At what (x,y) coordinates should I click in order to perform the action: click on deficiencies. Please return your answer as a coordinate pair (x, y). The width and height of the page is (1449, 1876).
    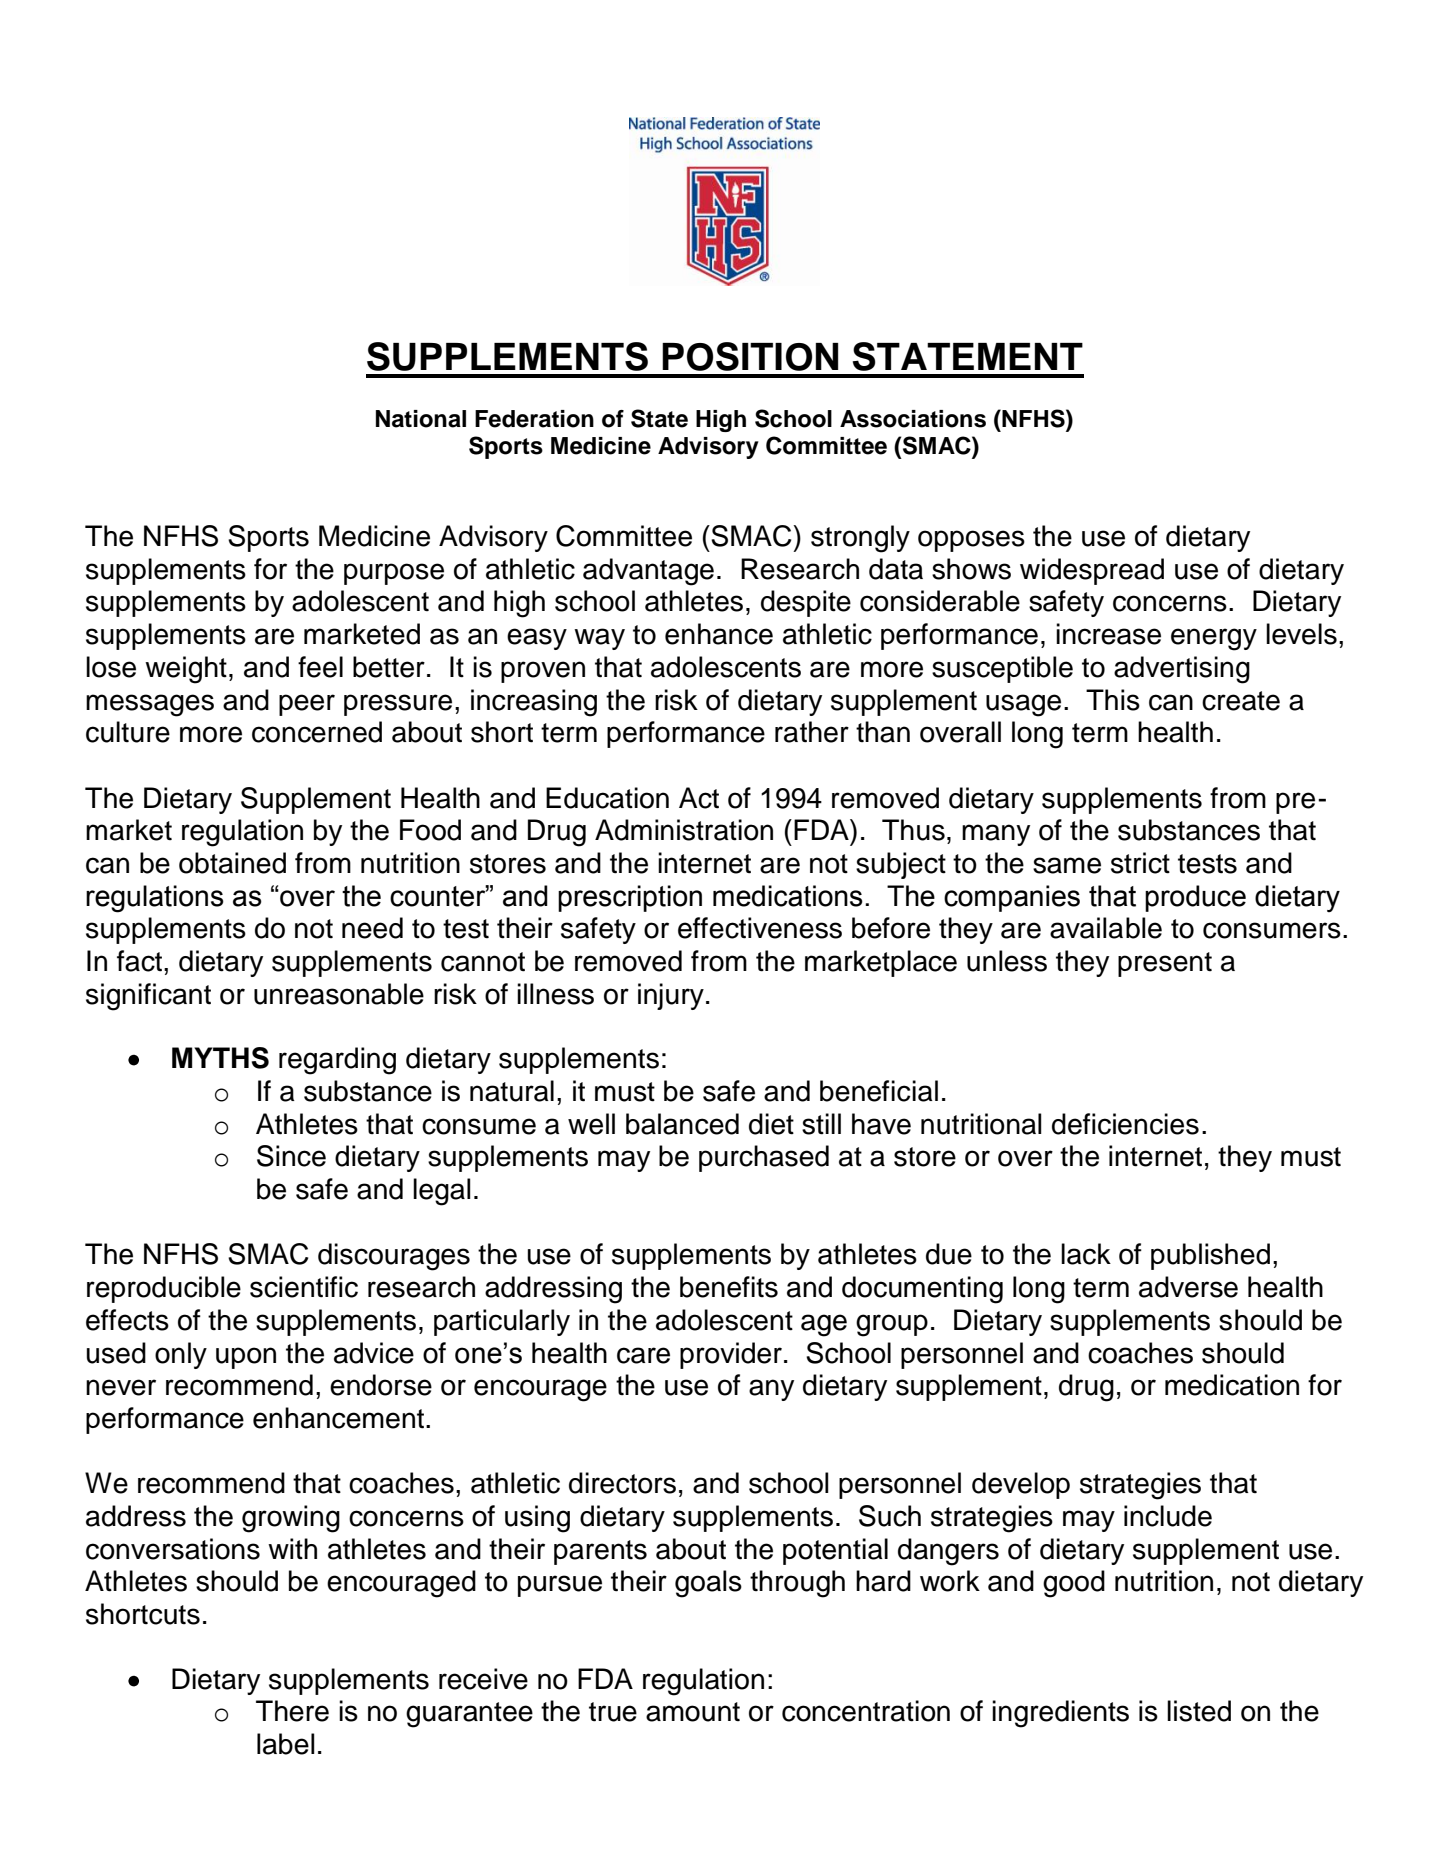
    Looking at the image, I should click on (1125, 1124).
